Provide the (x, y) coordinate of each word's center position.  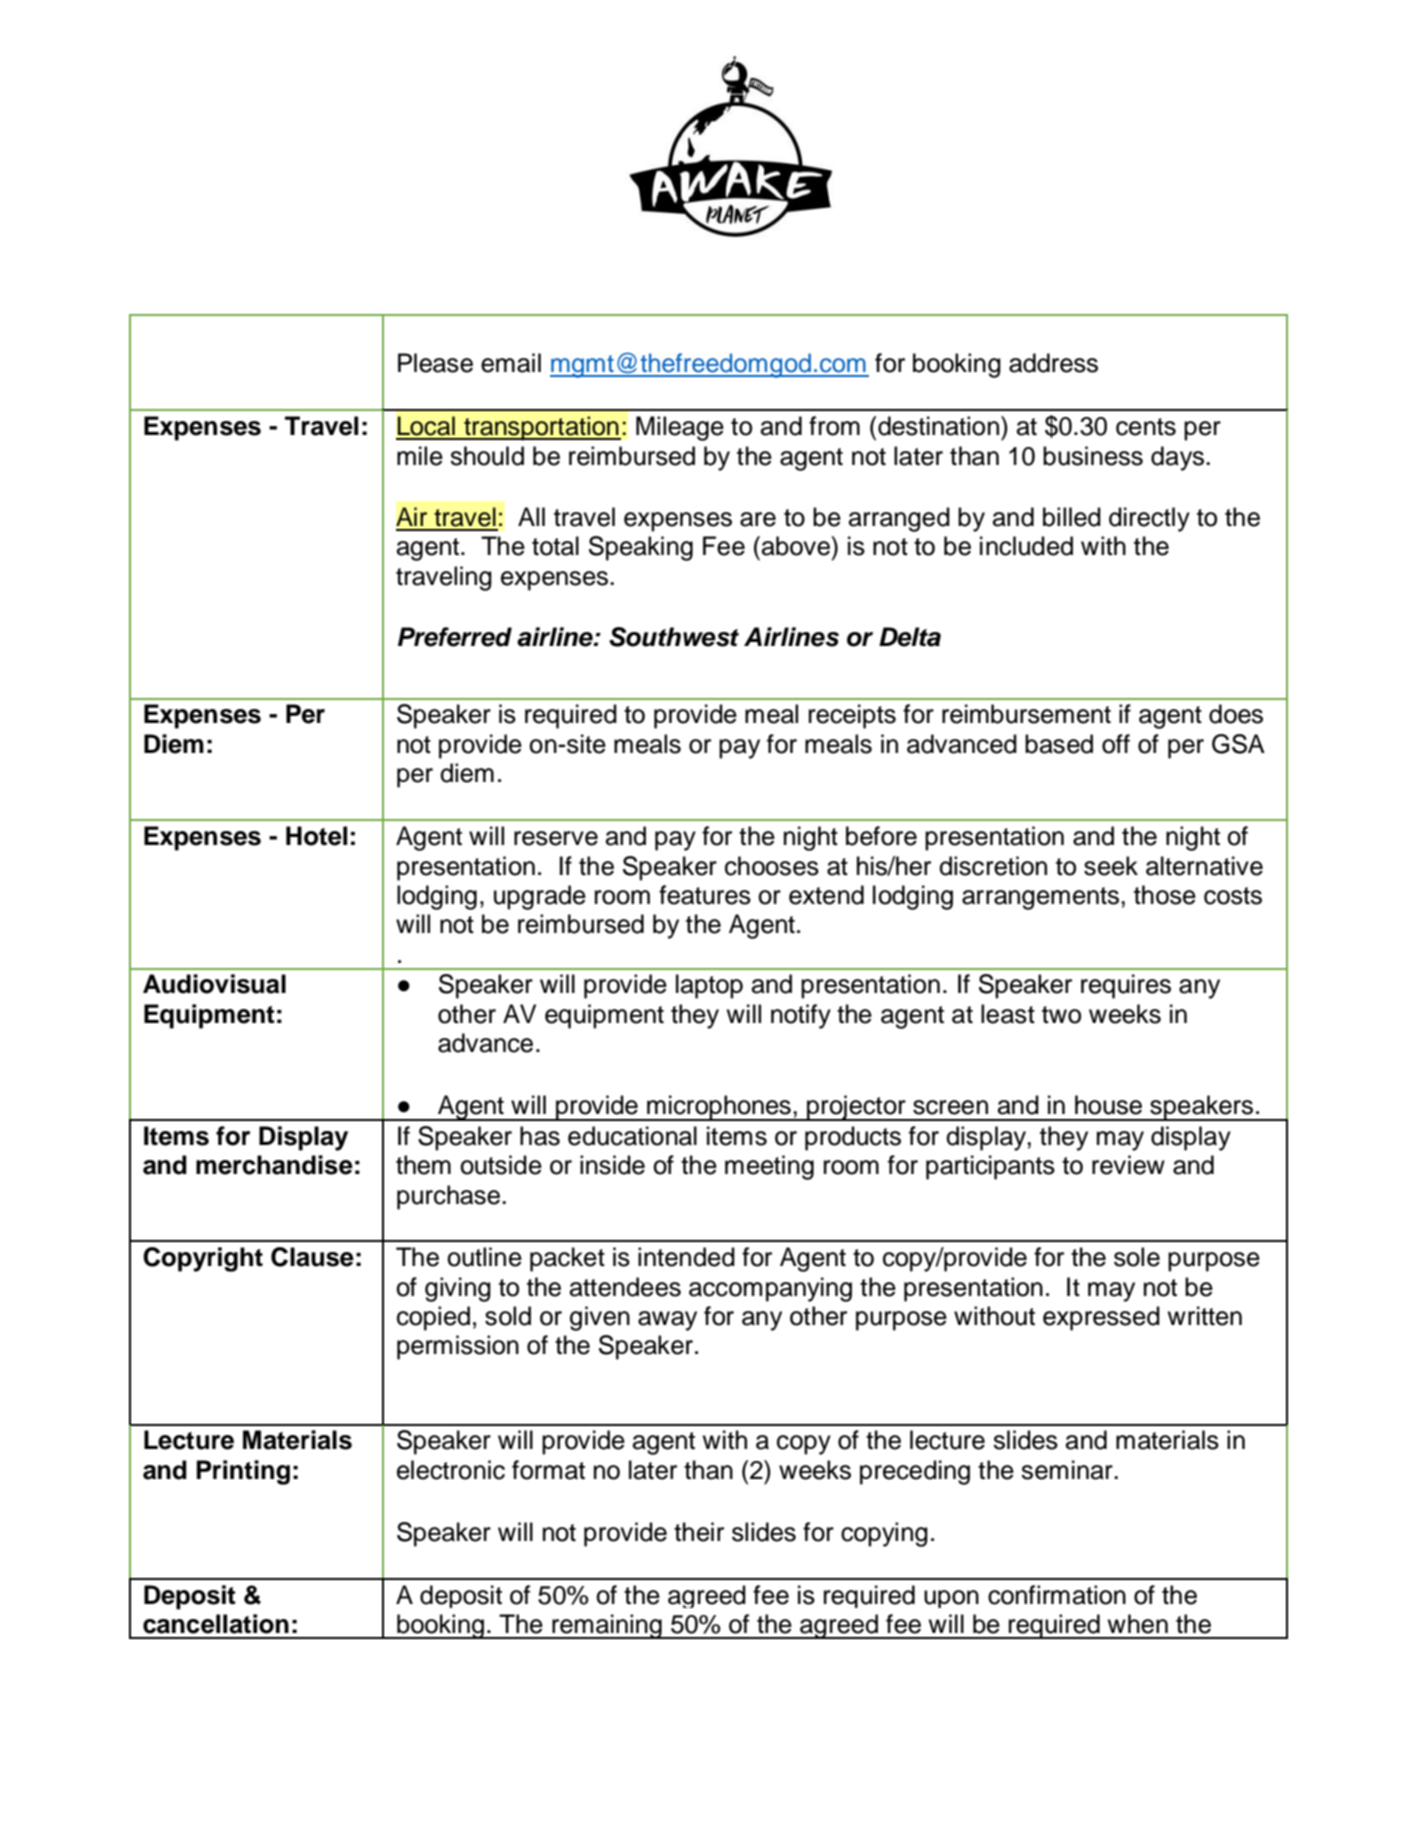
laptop (709, 986)
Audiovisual (214, 984)
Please (435, 363)
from (834, 426)
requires (1126, 986)
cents (1146, 427)
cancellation (216, 1624)
